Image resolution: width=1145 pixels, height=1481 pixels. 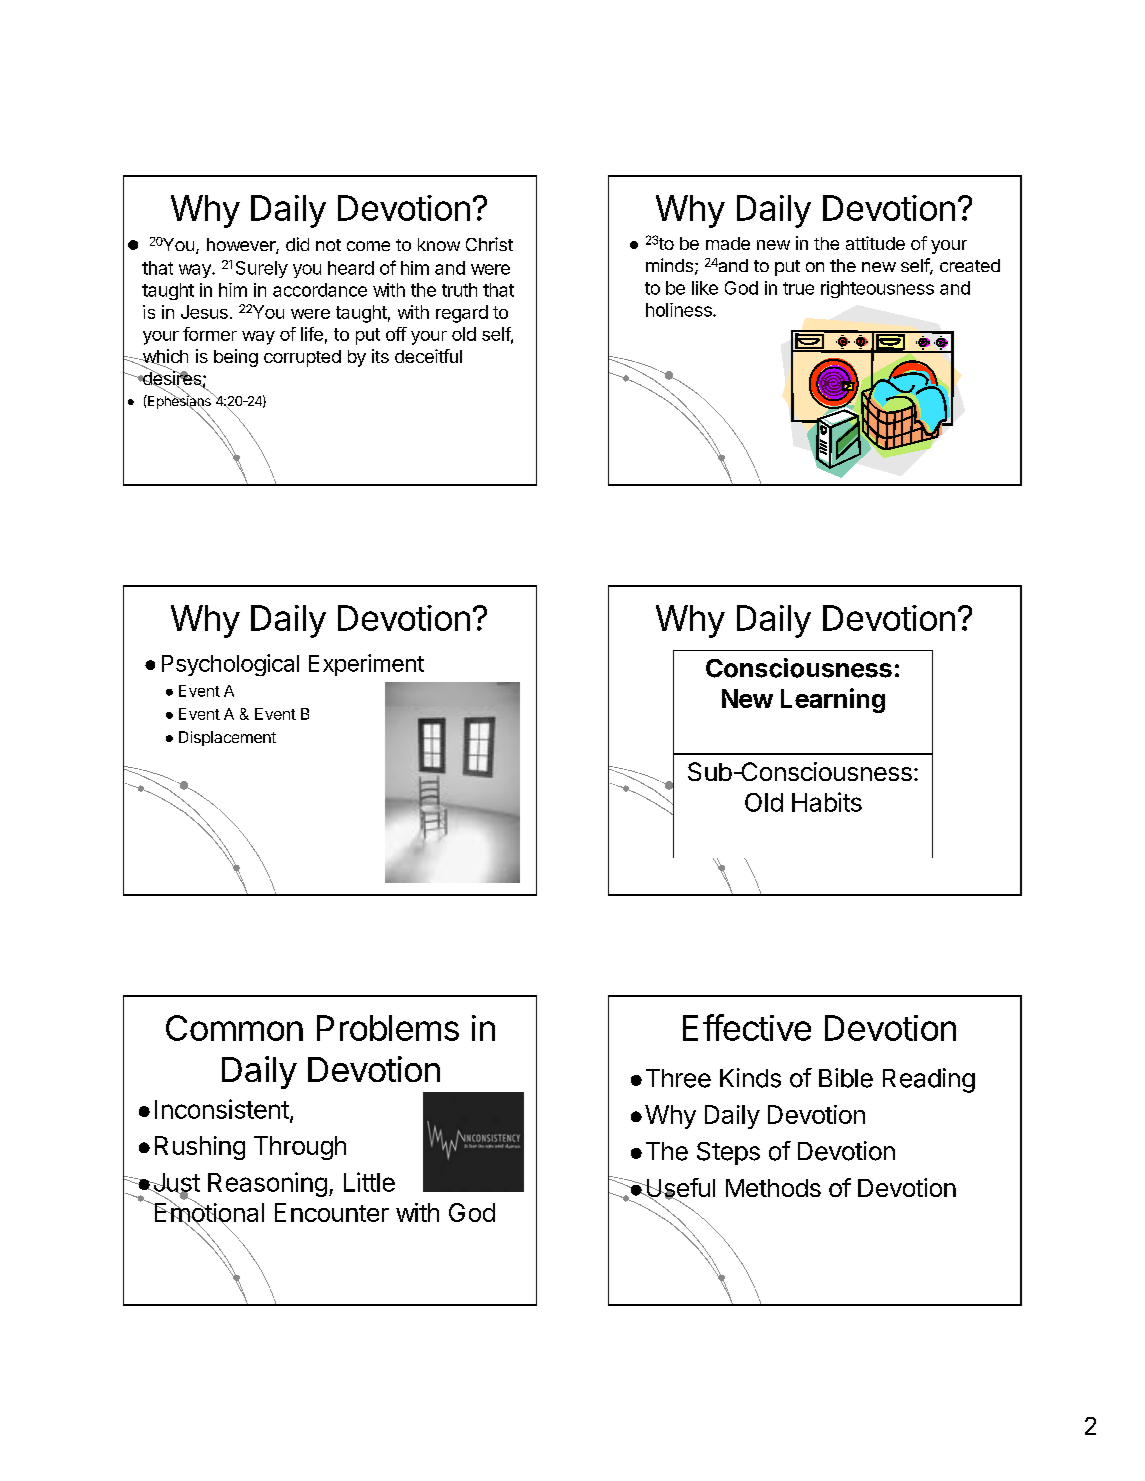 What do you see at coordinates (489, 244) in the document?
I see `Christ` at bounding box center [489, 244].
